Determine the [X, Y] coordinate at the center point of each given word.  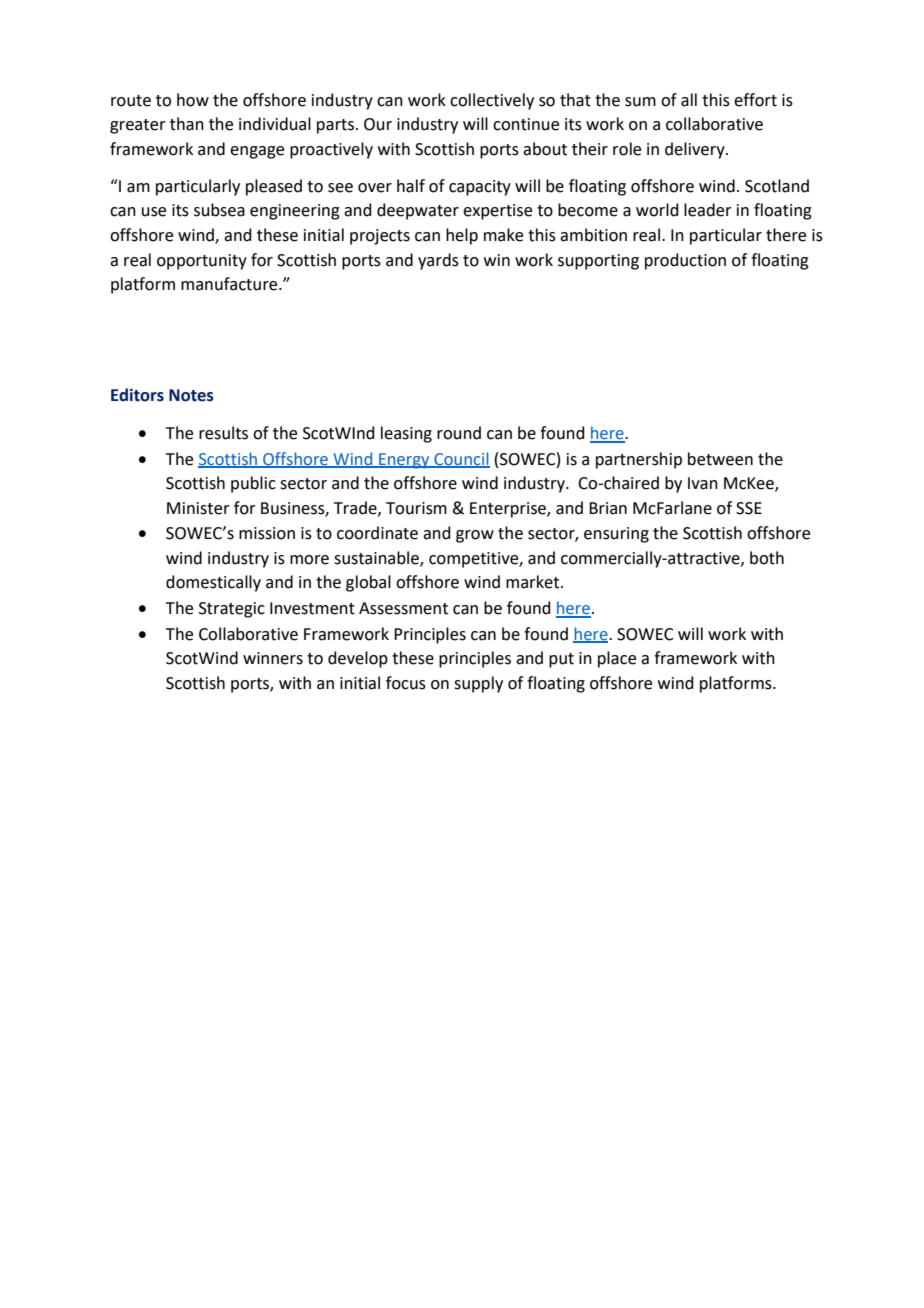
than [187, 124]
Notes [191, 395]
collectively [492, 101]
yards [438, 261]
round [459, 433]
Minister [198, 508]
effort [755, 100]
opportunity [202, 262]
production [685, 261]
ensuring [616, 535]
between [720, 459]
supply [478, 684]
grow [475, 536]
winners [273, 658]
